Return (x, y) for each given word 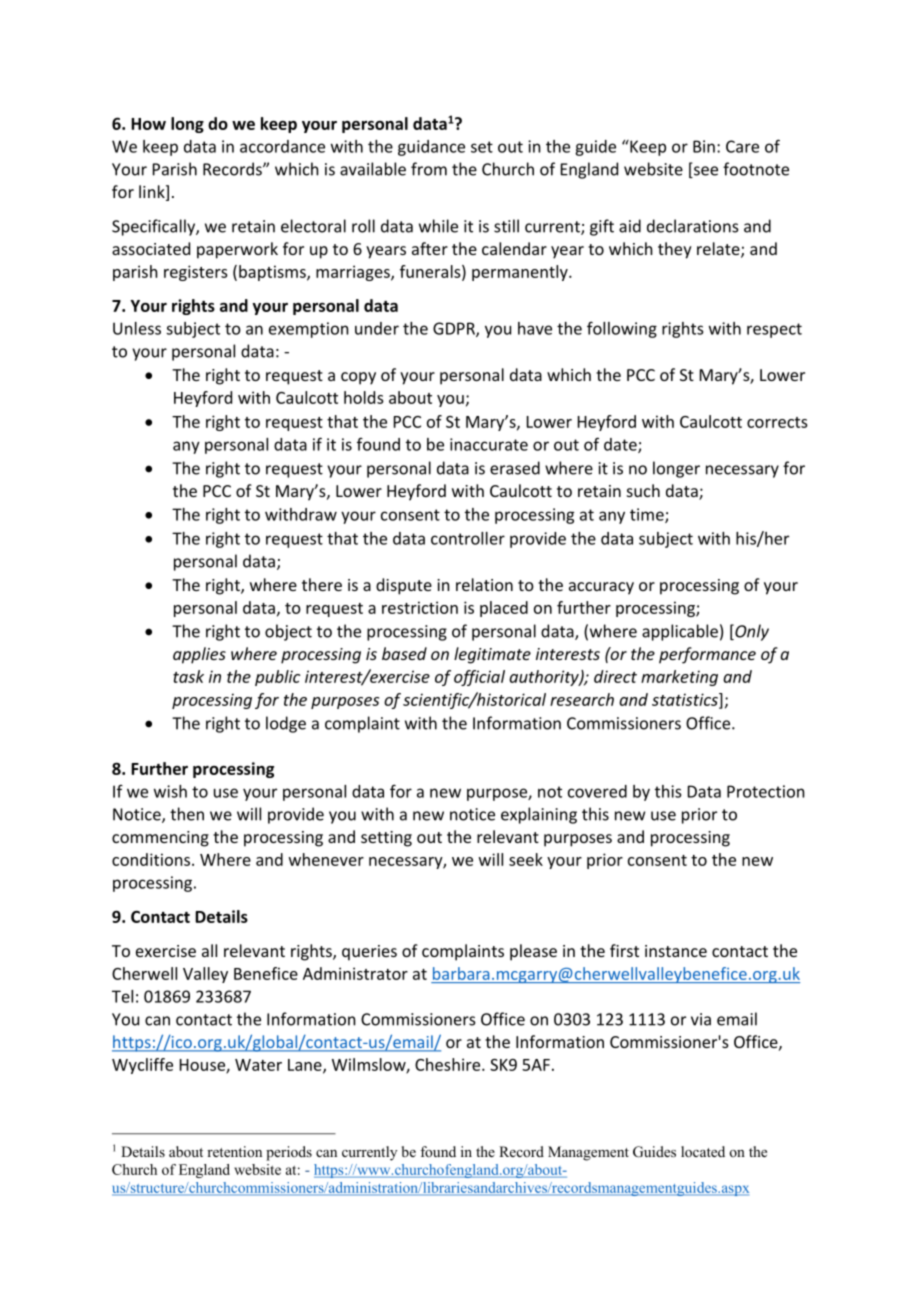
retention (234, 1151)
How (148, 124)
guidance (431, 148)
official (479, 678)
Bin (704, 146)
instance (676, 951)
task (188, 676)
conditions (152, 859)
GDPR (455, 329)
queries (369, 953)
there (322, 584)
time (648, 515)
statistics (686, 700)
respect (774, 330)
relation (484, 584)
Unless (137, 328)
